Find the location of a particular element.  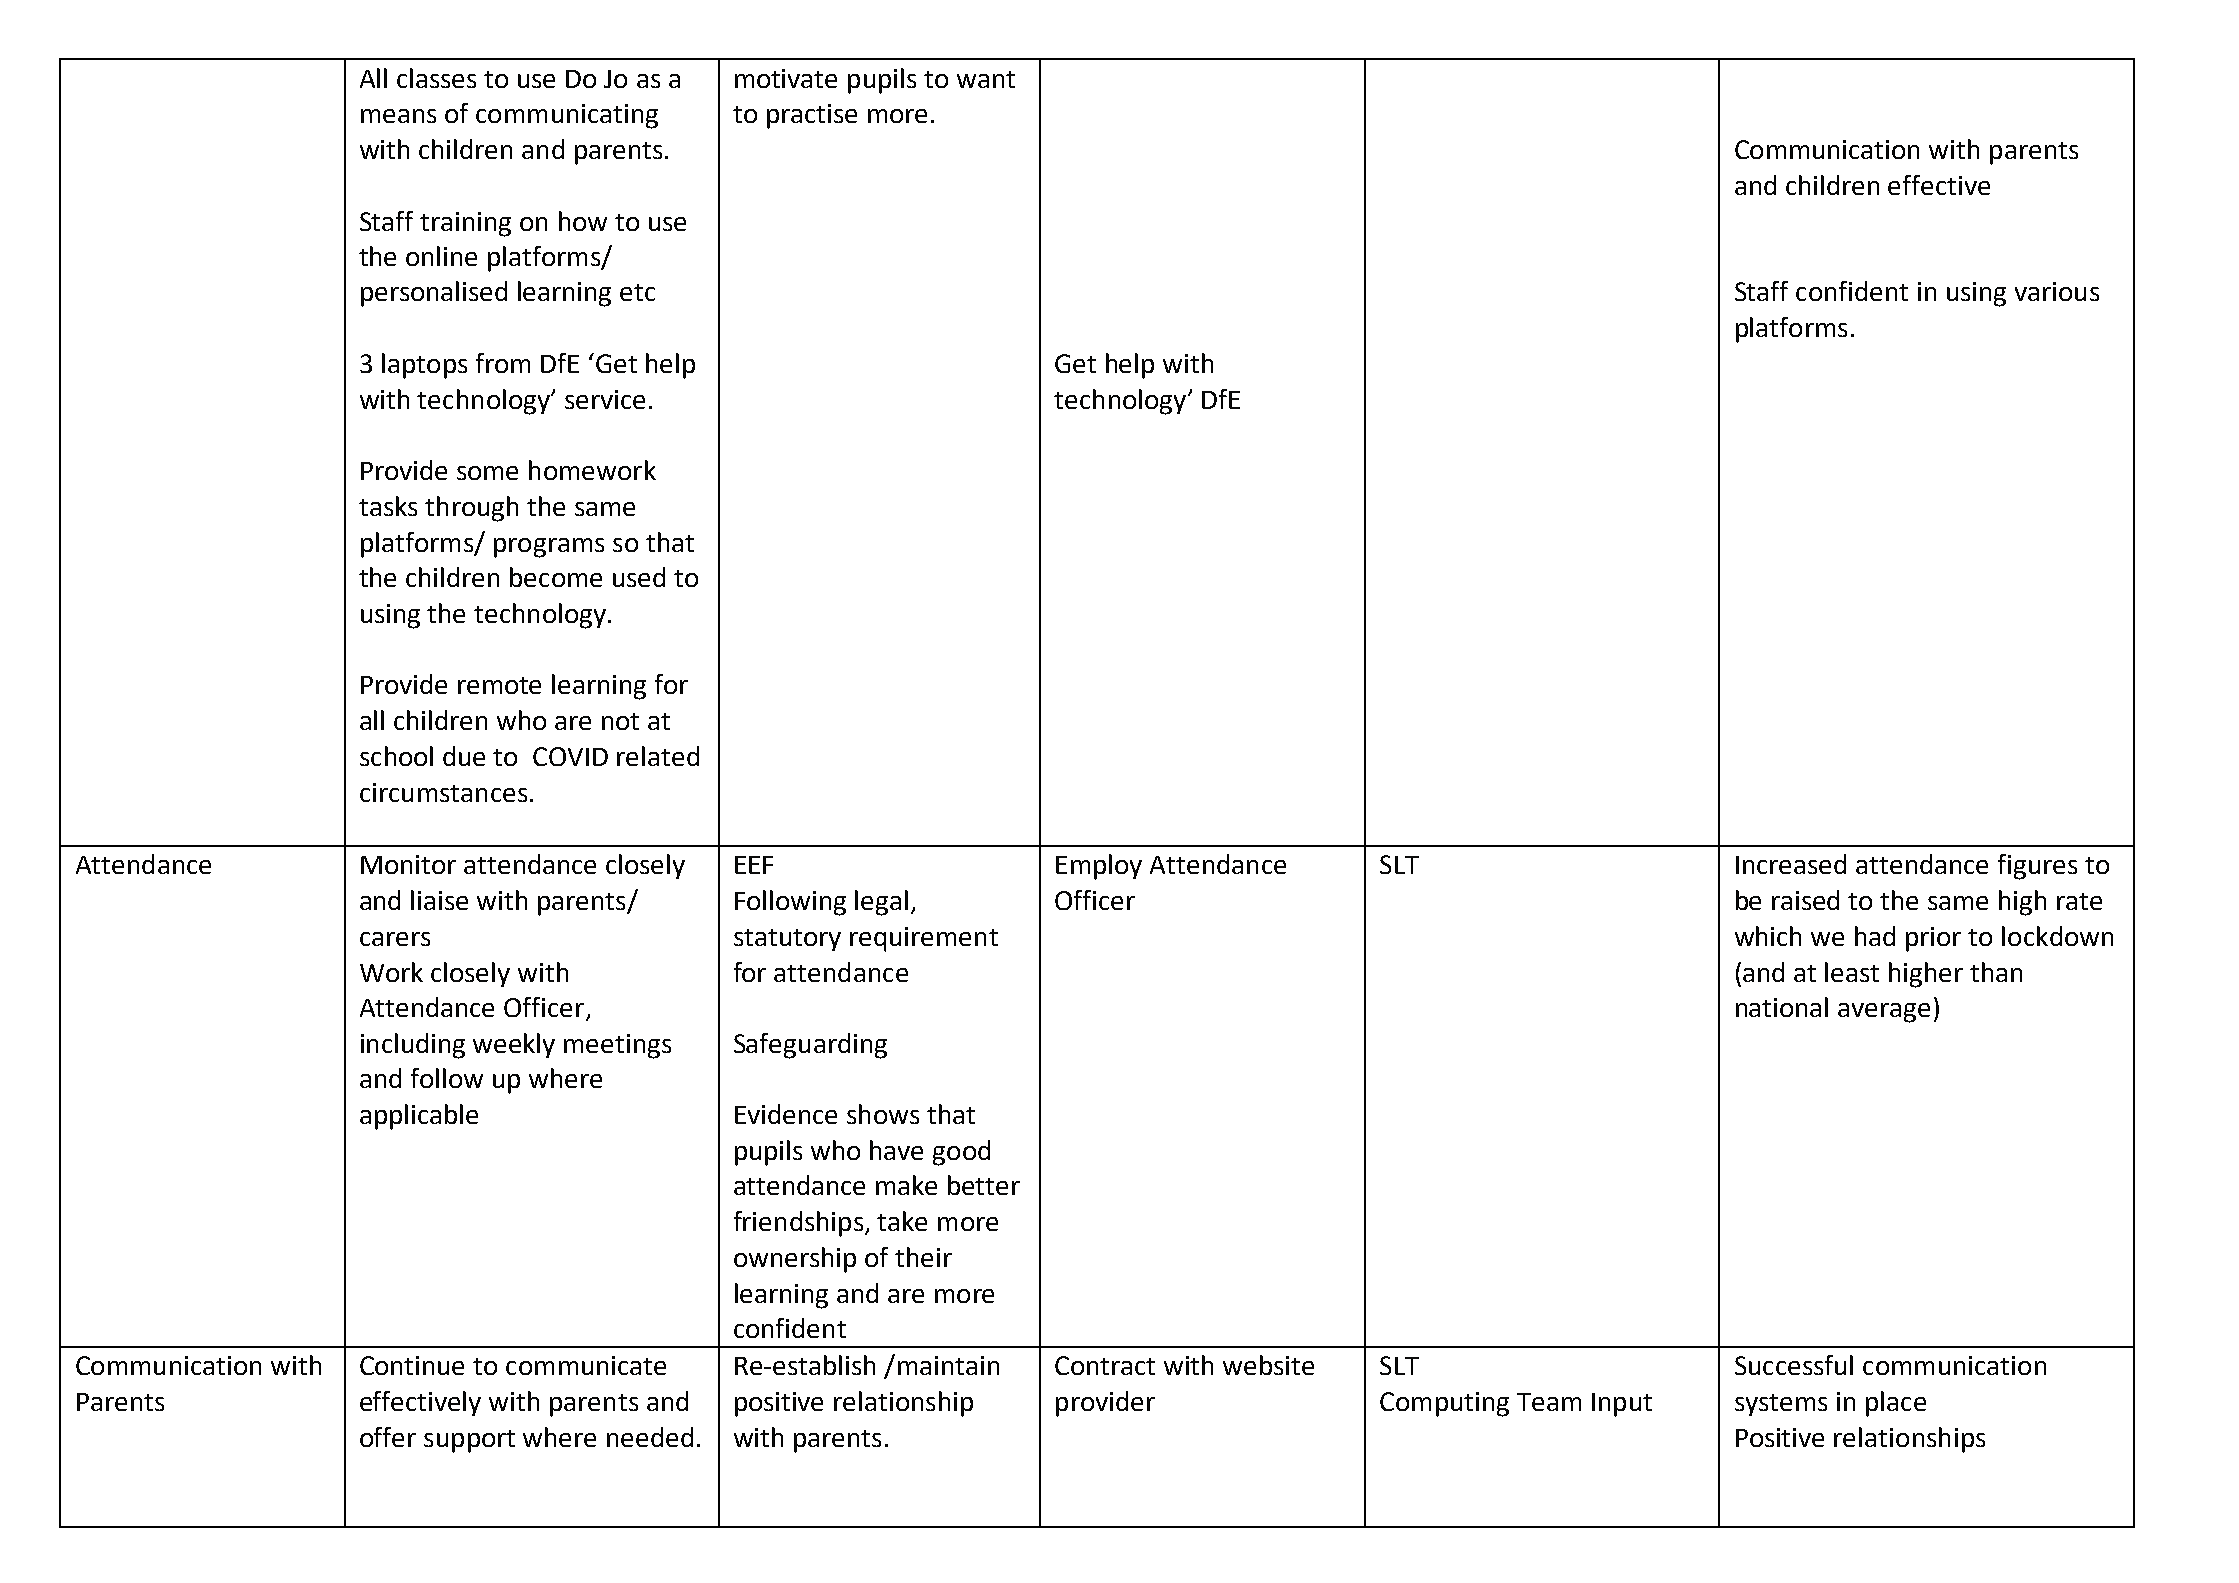

communicate is located at coordinates (586, 1365).
